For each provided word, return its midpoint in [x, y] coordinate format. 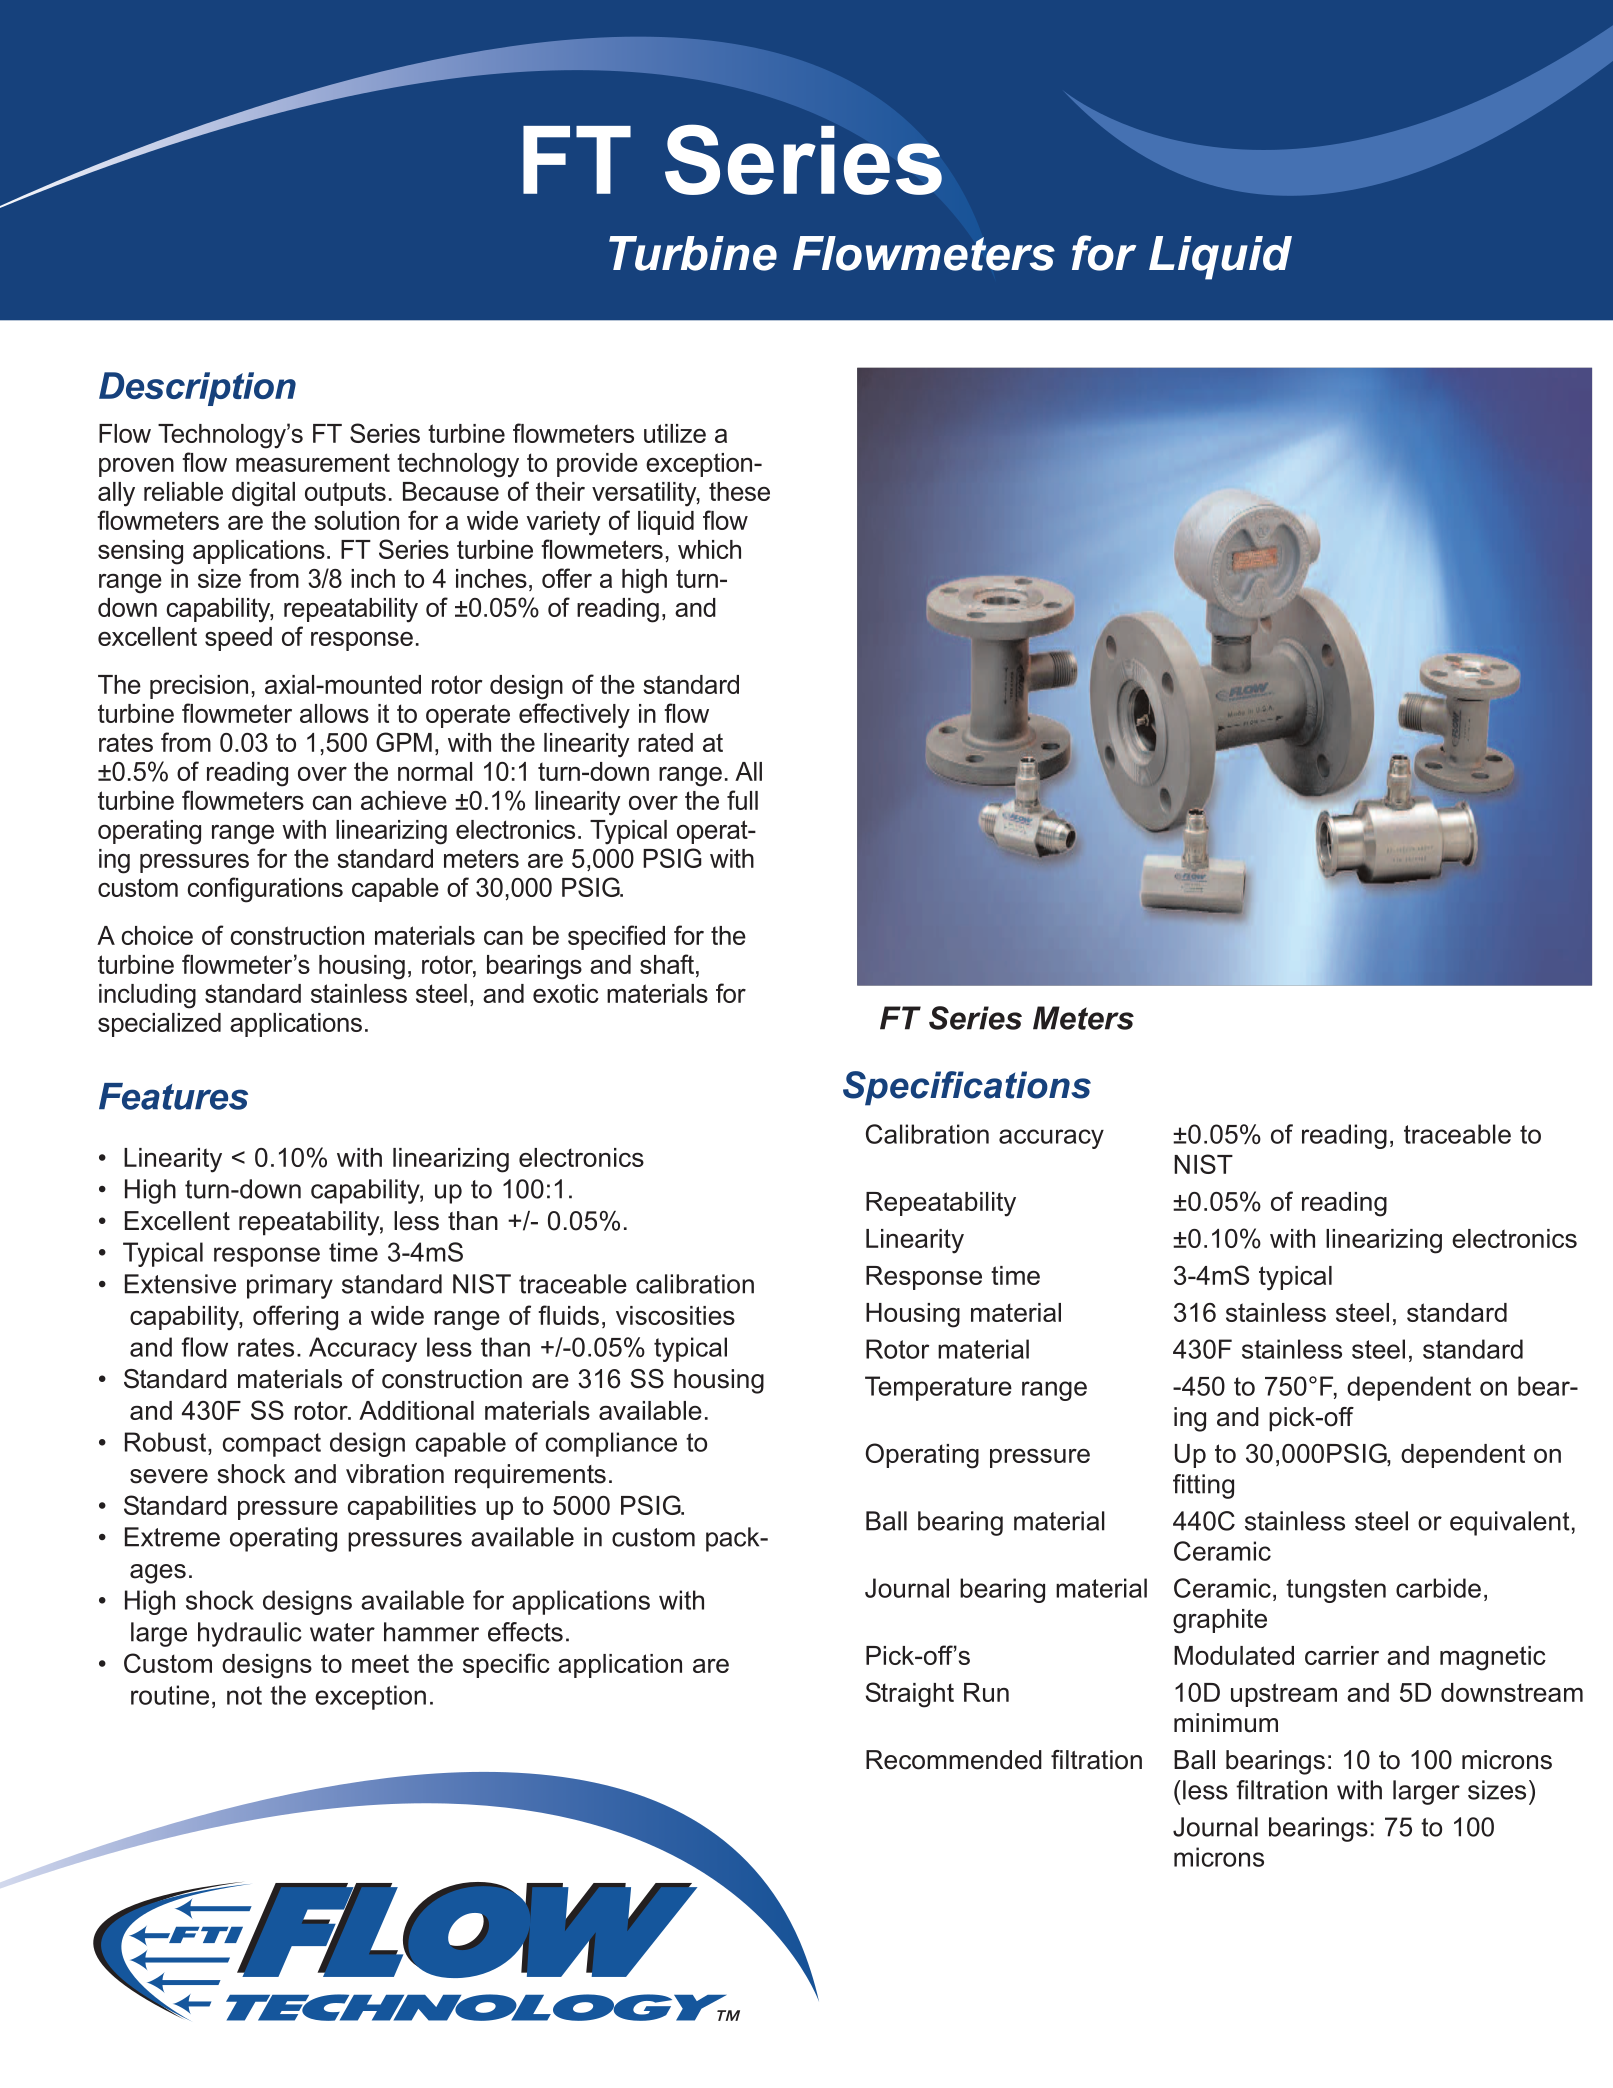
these [739, 491]
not [244, 1695]
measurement [313, 462]
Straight [910, 1695]
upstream [1284, 1695]
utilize [675, 433]
